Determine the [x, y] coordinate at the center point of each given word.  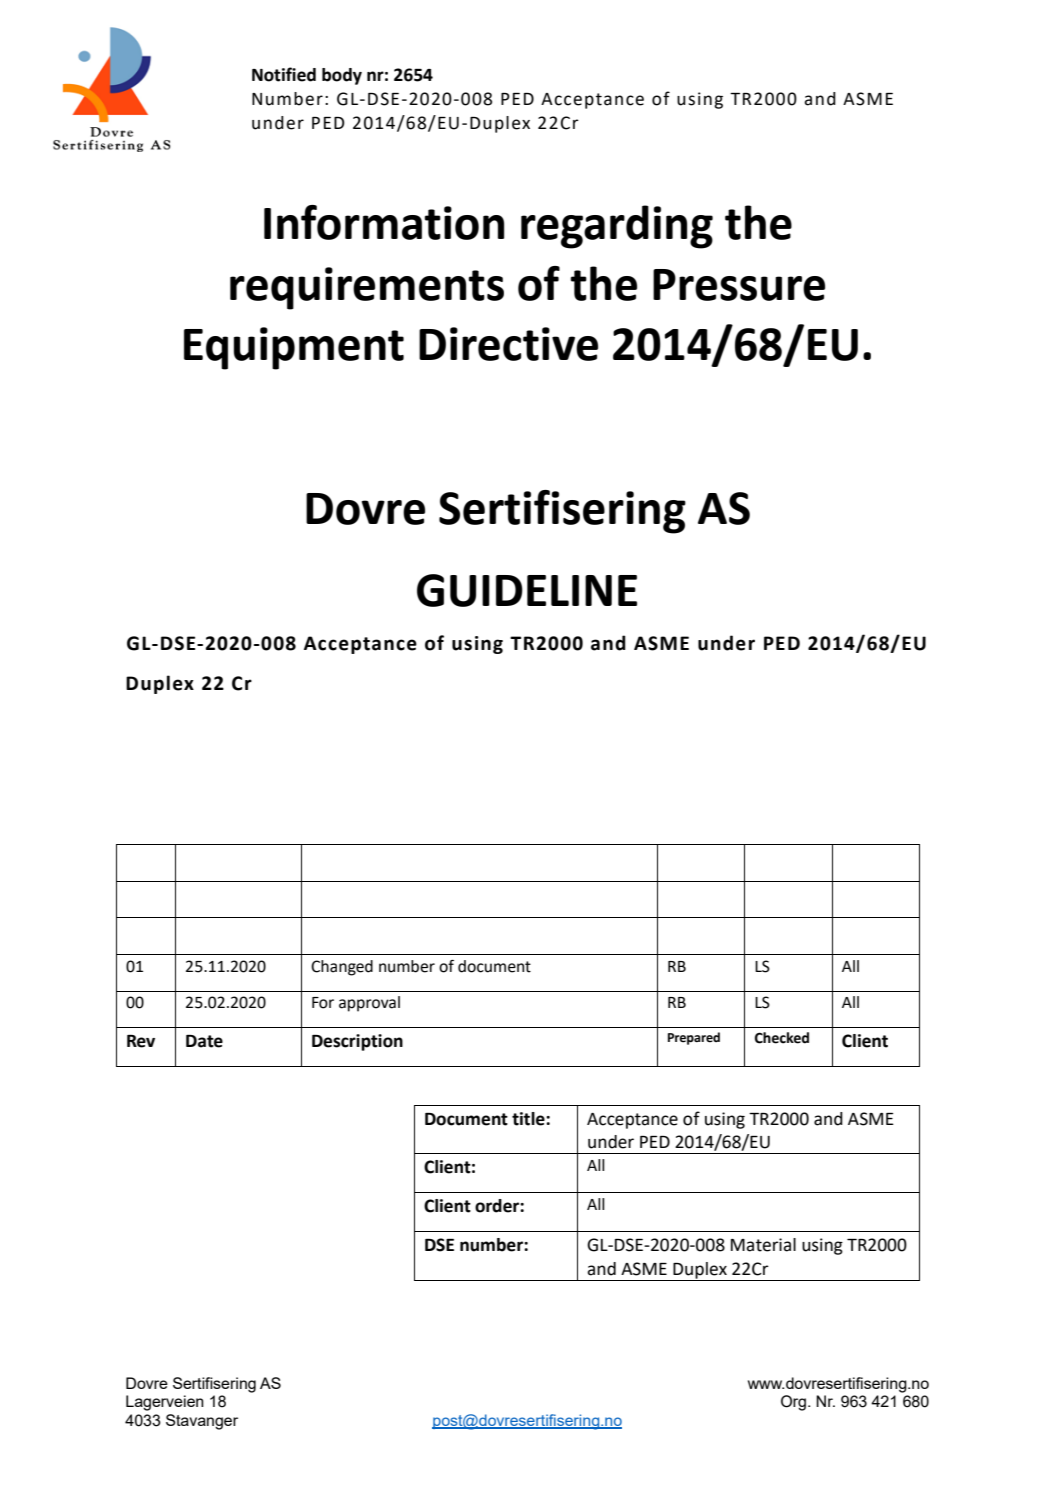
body [342, 76]
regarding [617, 227]
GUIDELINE [527, 590]
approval [369, 1004]
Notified [284, 74]
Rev [141, 1041]
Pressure [739, 285]
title [529, 1119]
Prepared [694, 1038]
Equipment [294, 348]
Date [204, 1041]
